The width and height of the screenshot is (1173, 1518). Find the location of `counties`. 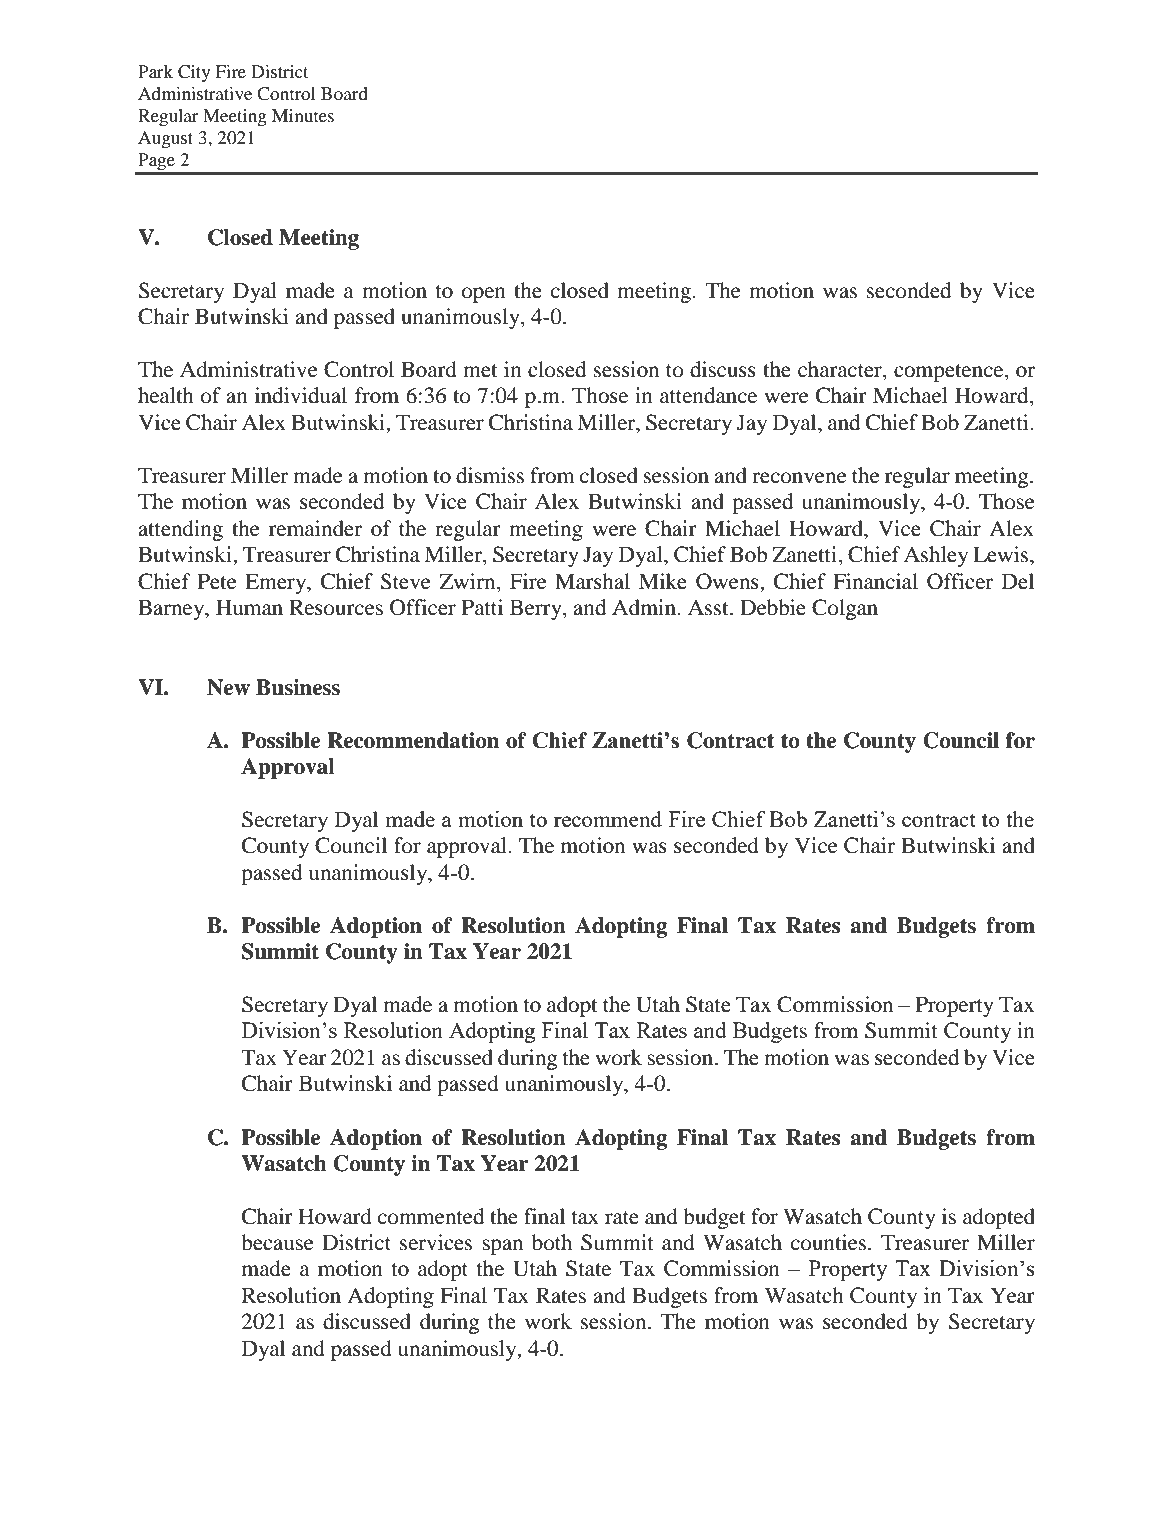

counties is located at coordinates (828, 1242).
